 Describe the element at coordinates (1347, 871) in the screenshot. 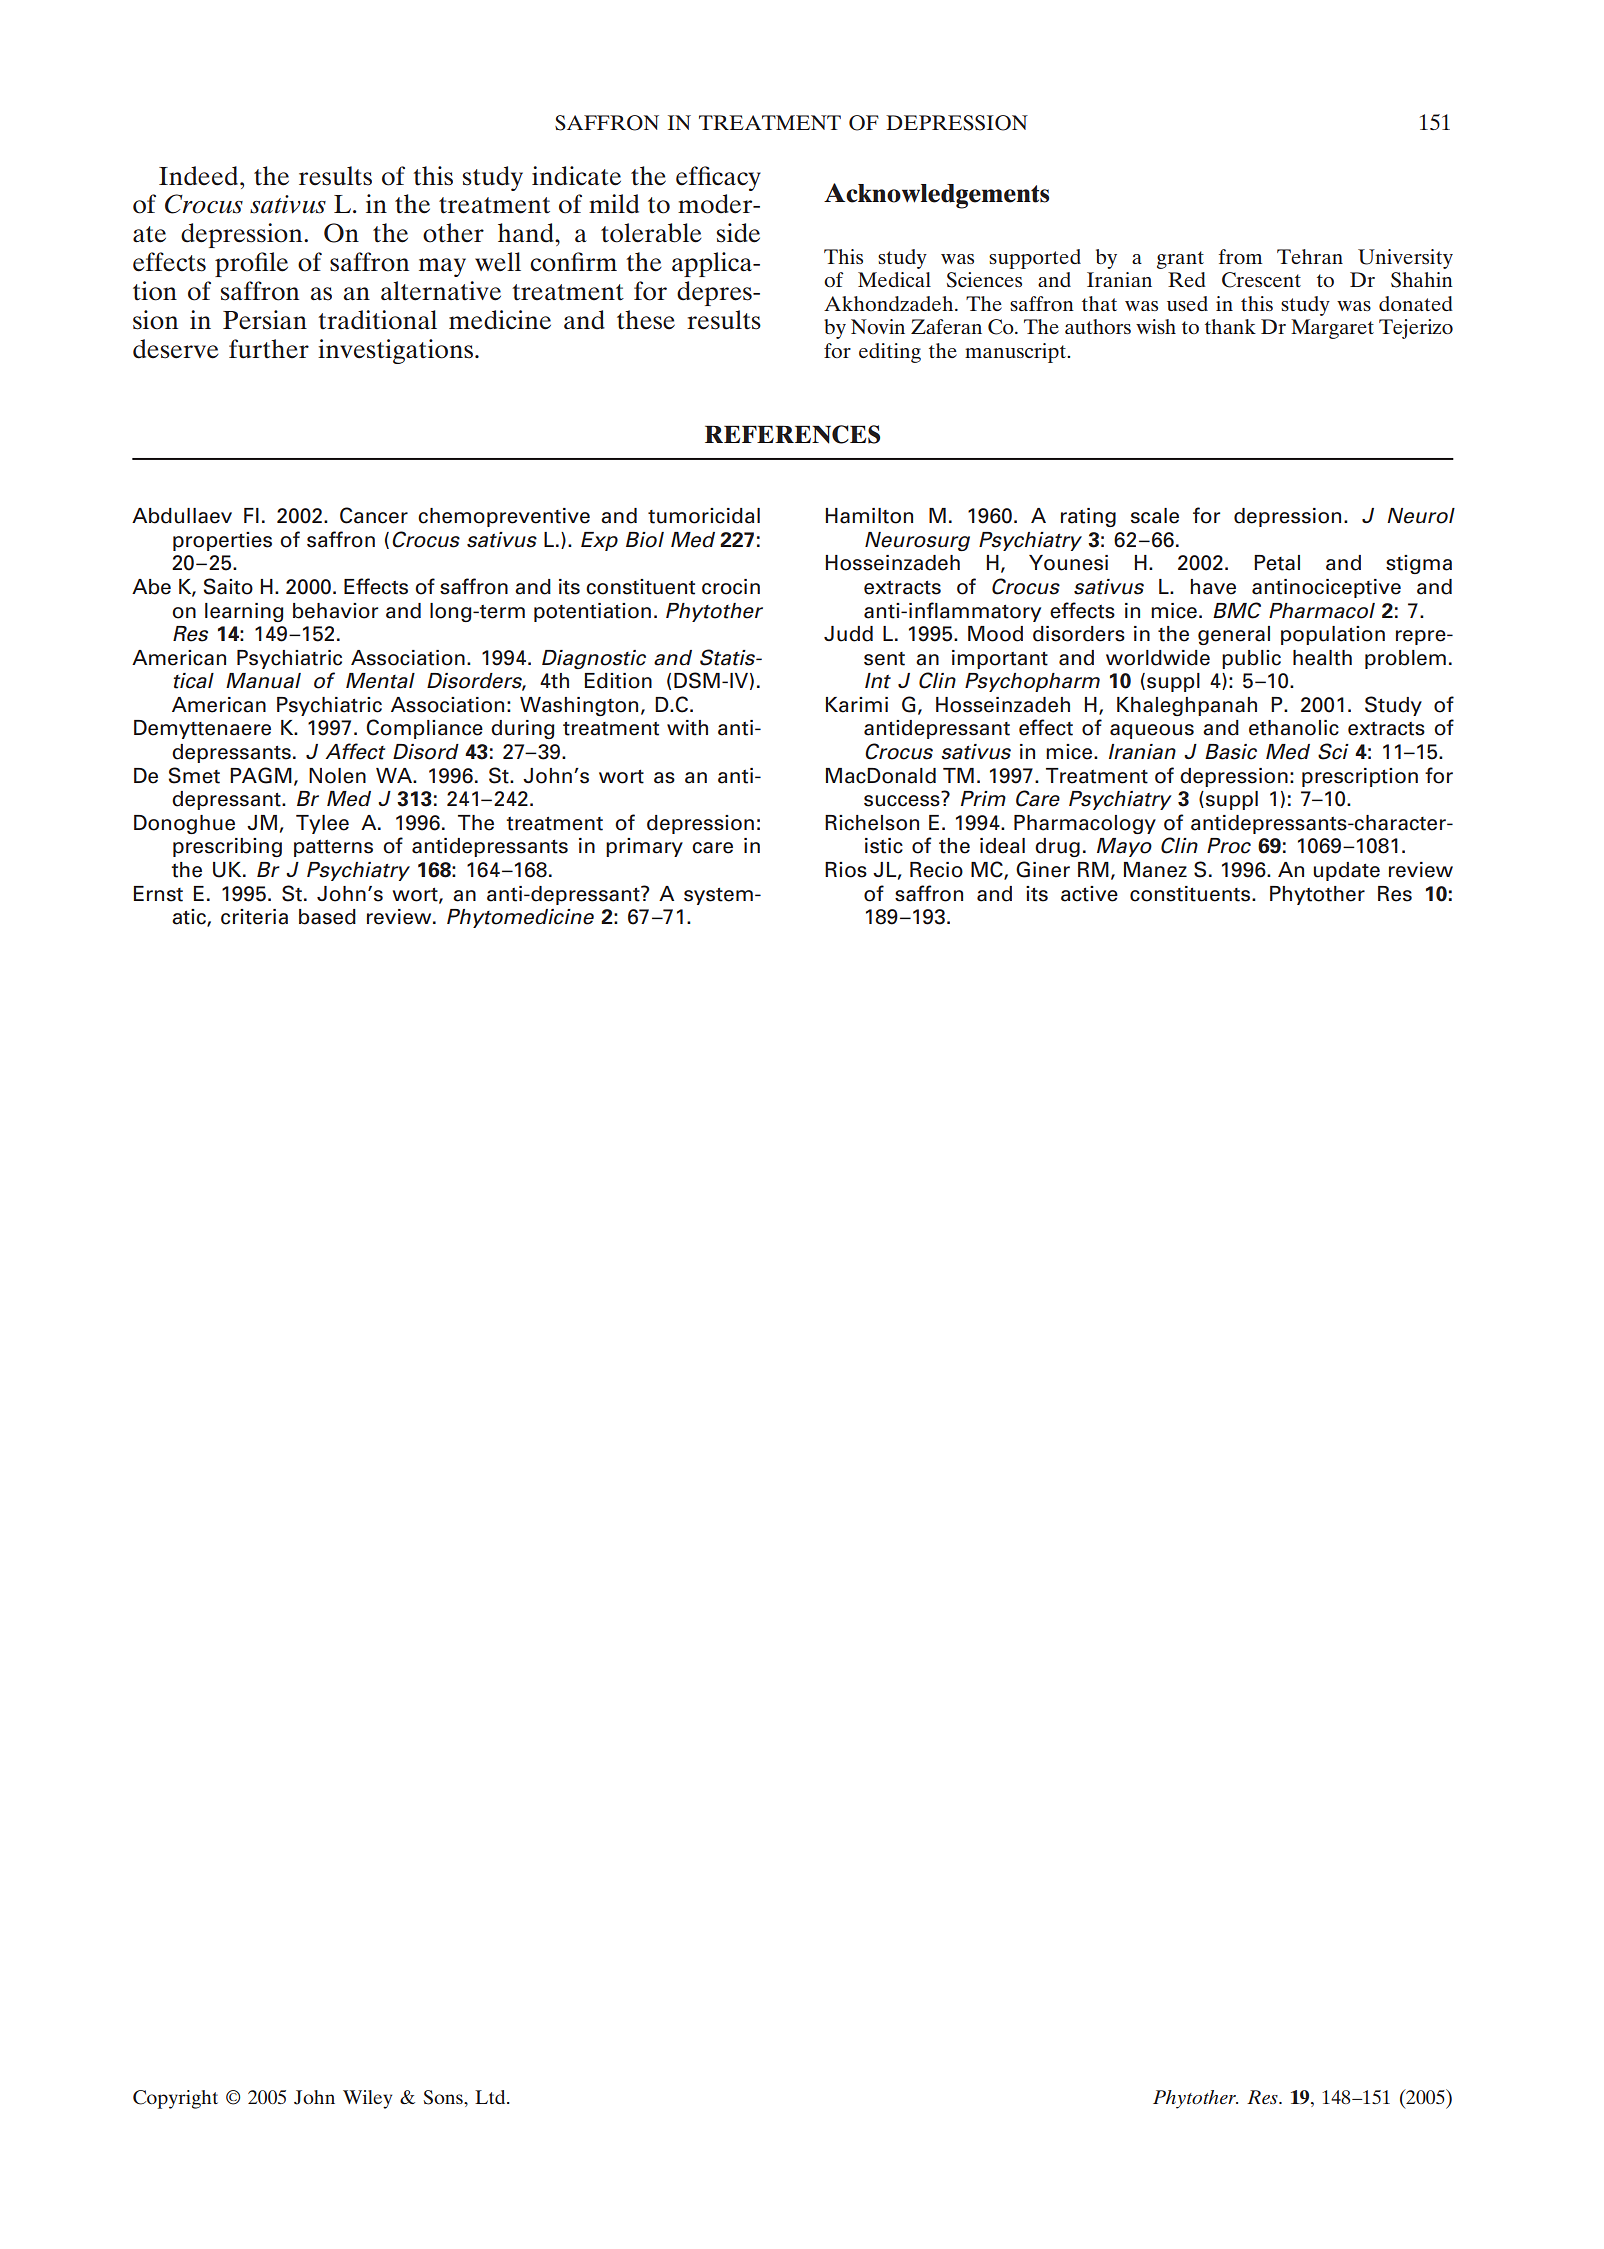

I see `update` at that location.
